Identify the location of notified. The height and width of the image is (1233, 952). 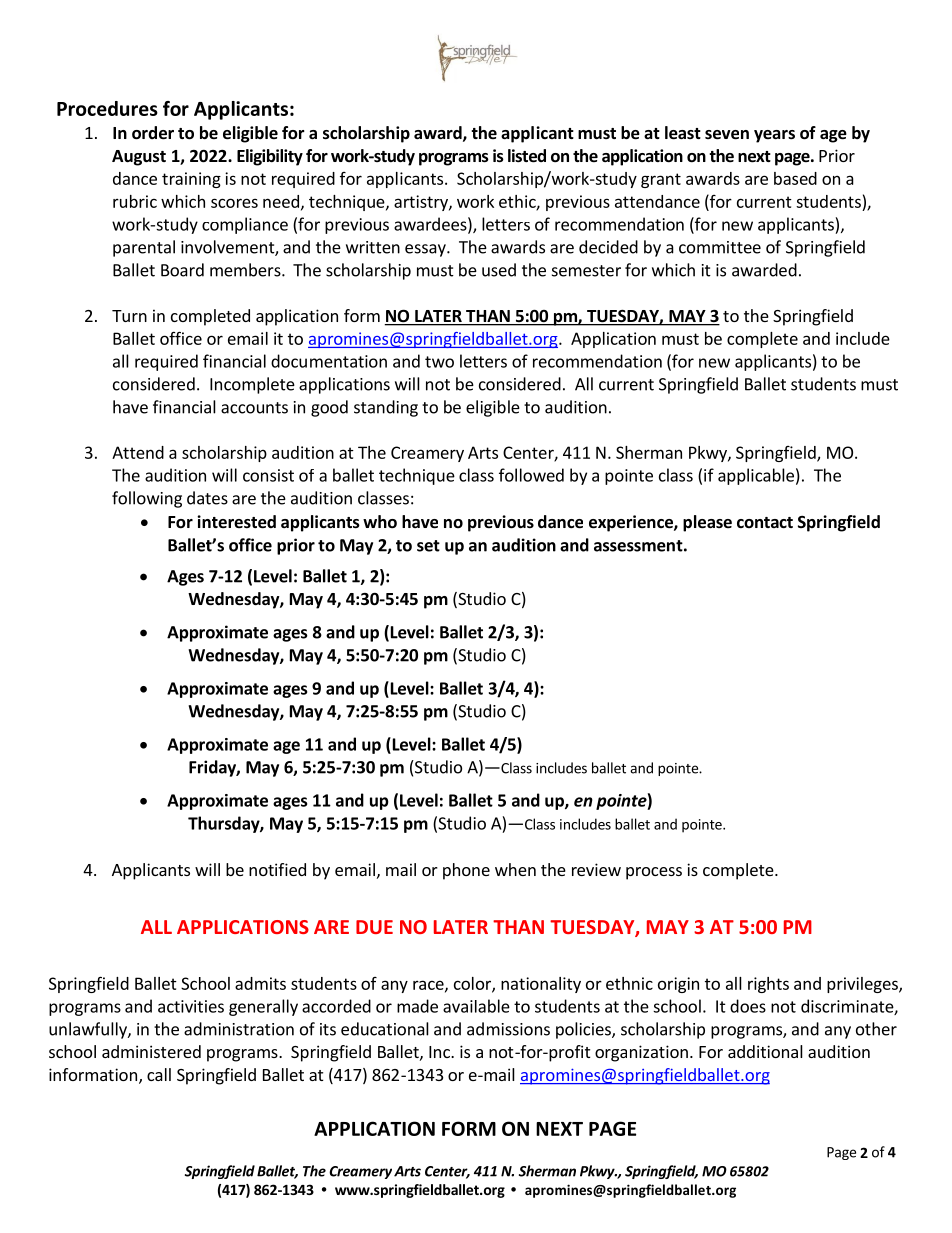
(277, 869).
